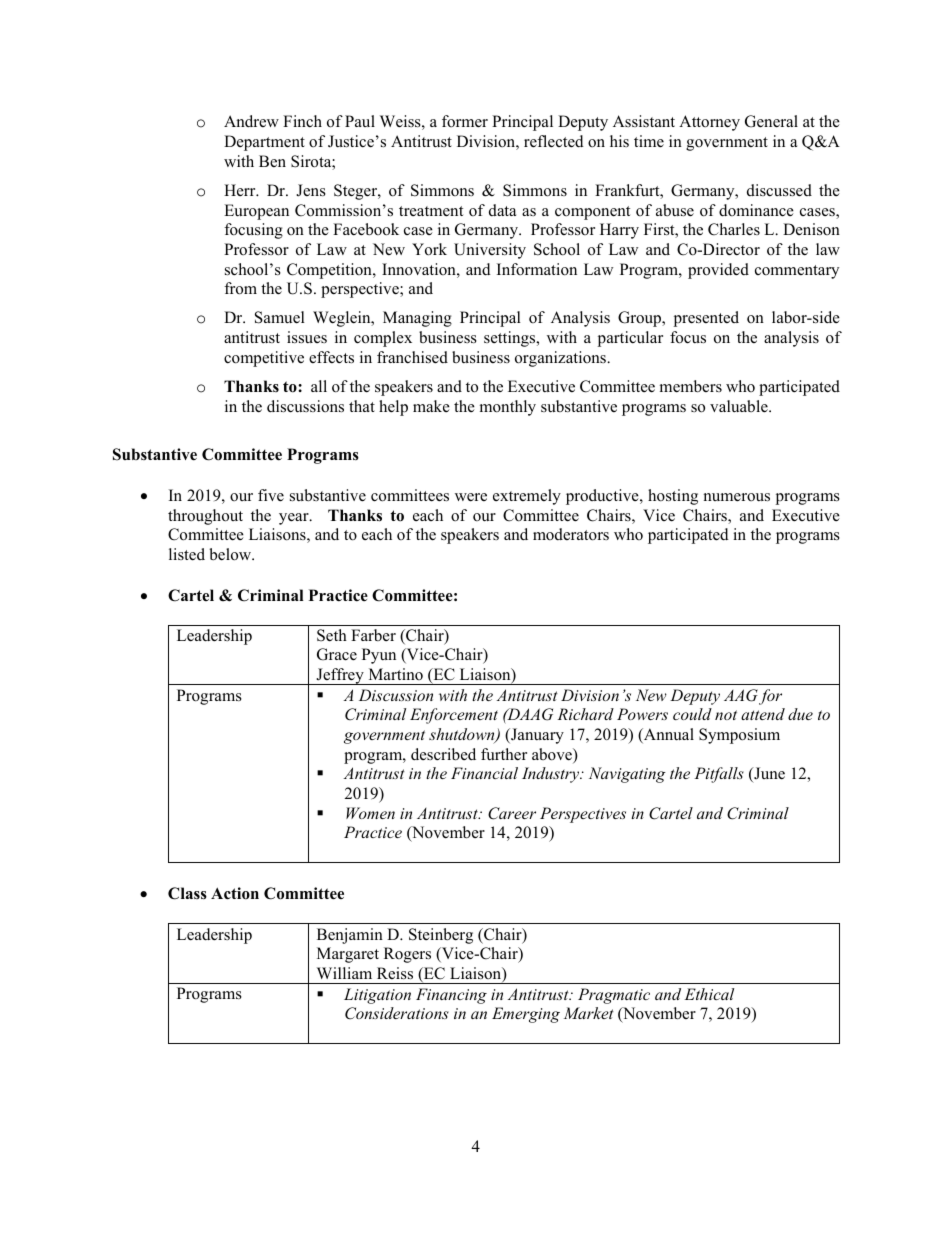  Describe the element at coordinates (709, 123) in the screenshot. I see `Attorney` at that location.
